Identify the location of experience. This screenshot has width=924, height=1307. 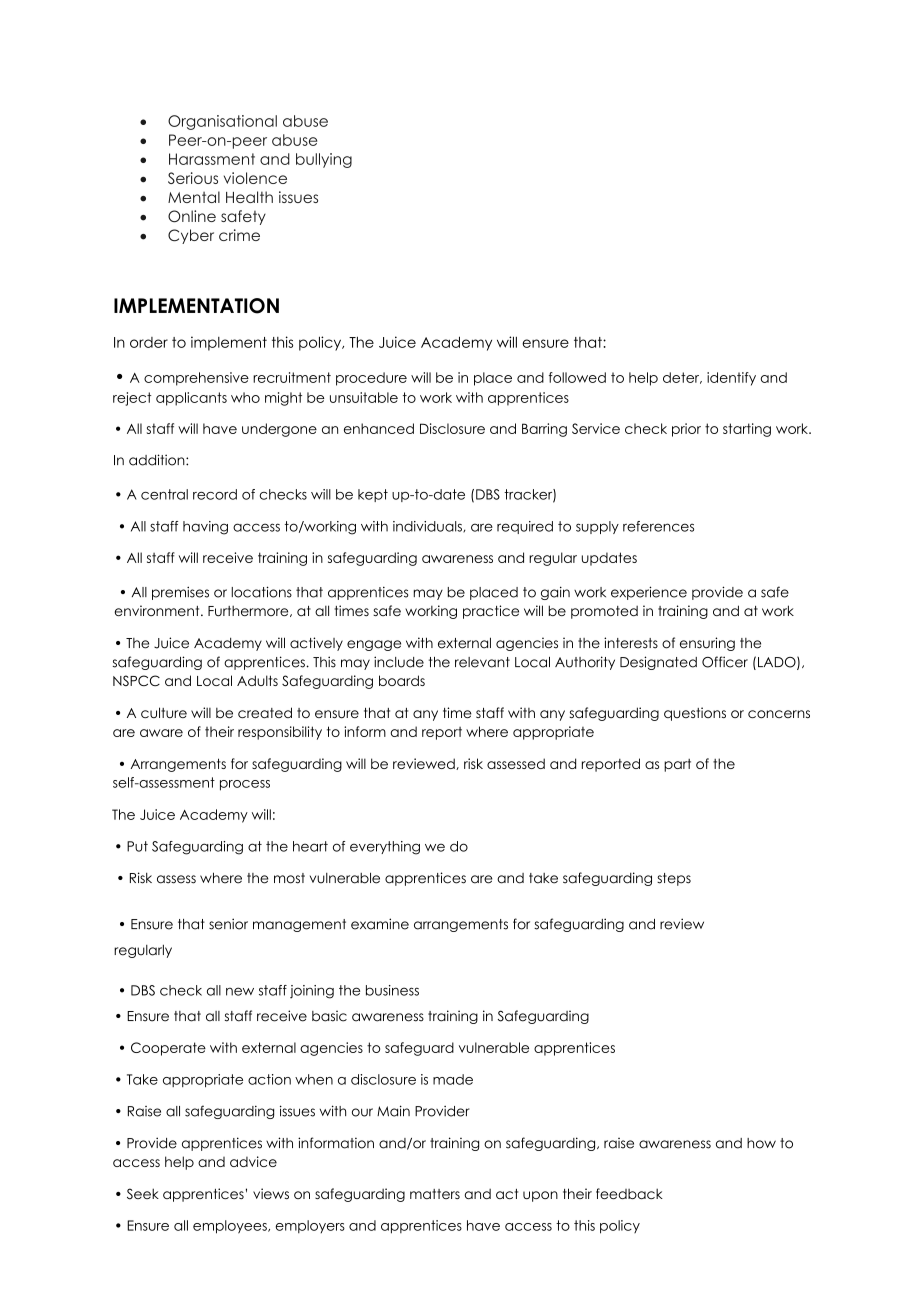
(649, 593).
